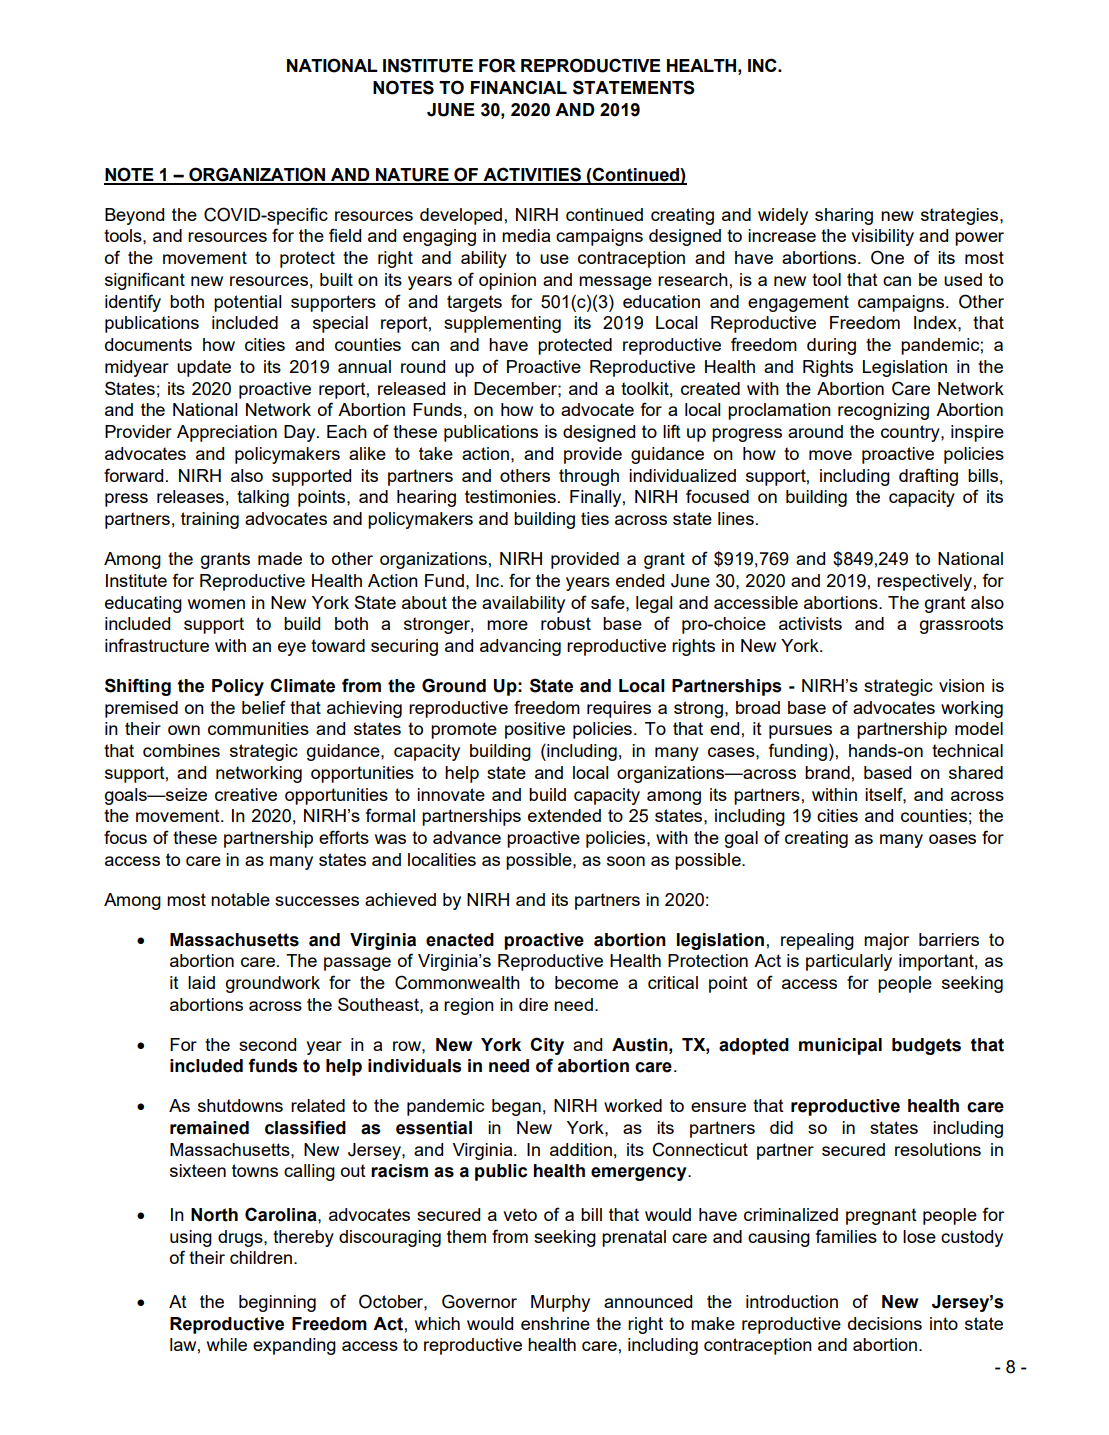  I want to click on FINANCIAL, so click(519, 87).
